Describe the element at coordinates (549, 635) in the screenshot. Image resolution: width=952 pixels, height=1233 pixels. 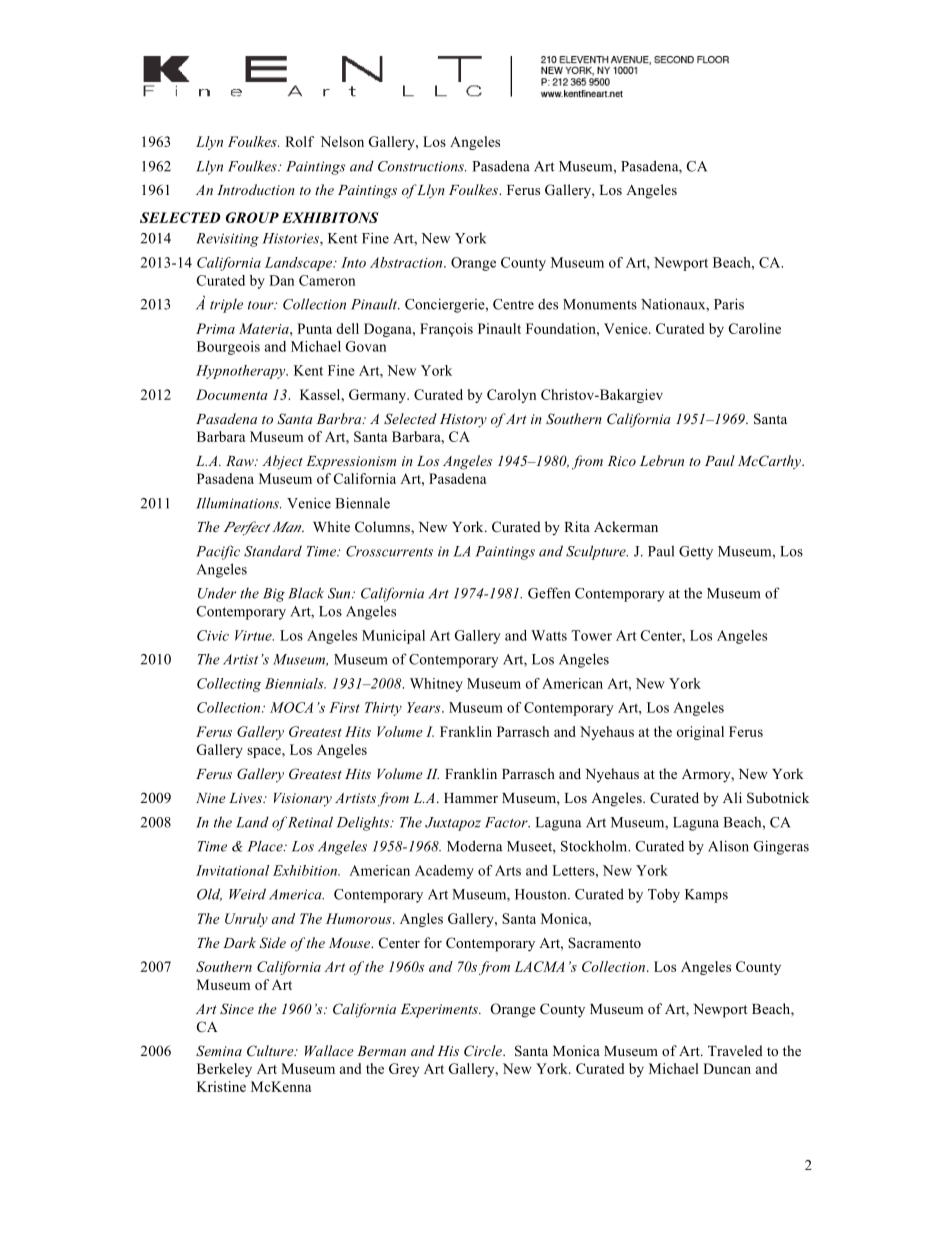
I see `Watts` at that location.
